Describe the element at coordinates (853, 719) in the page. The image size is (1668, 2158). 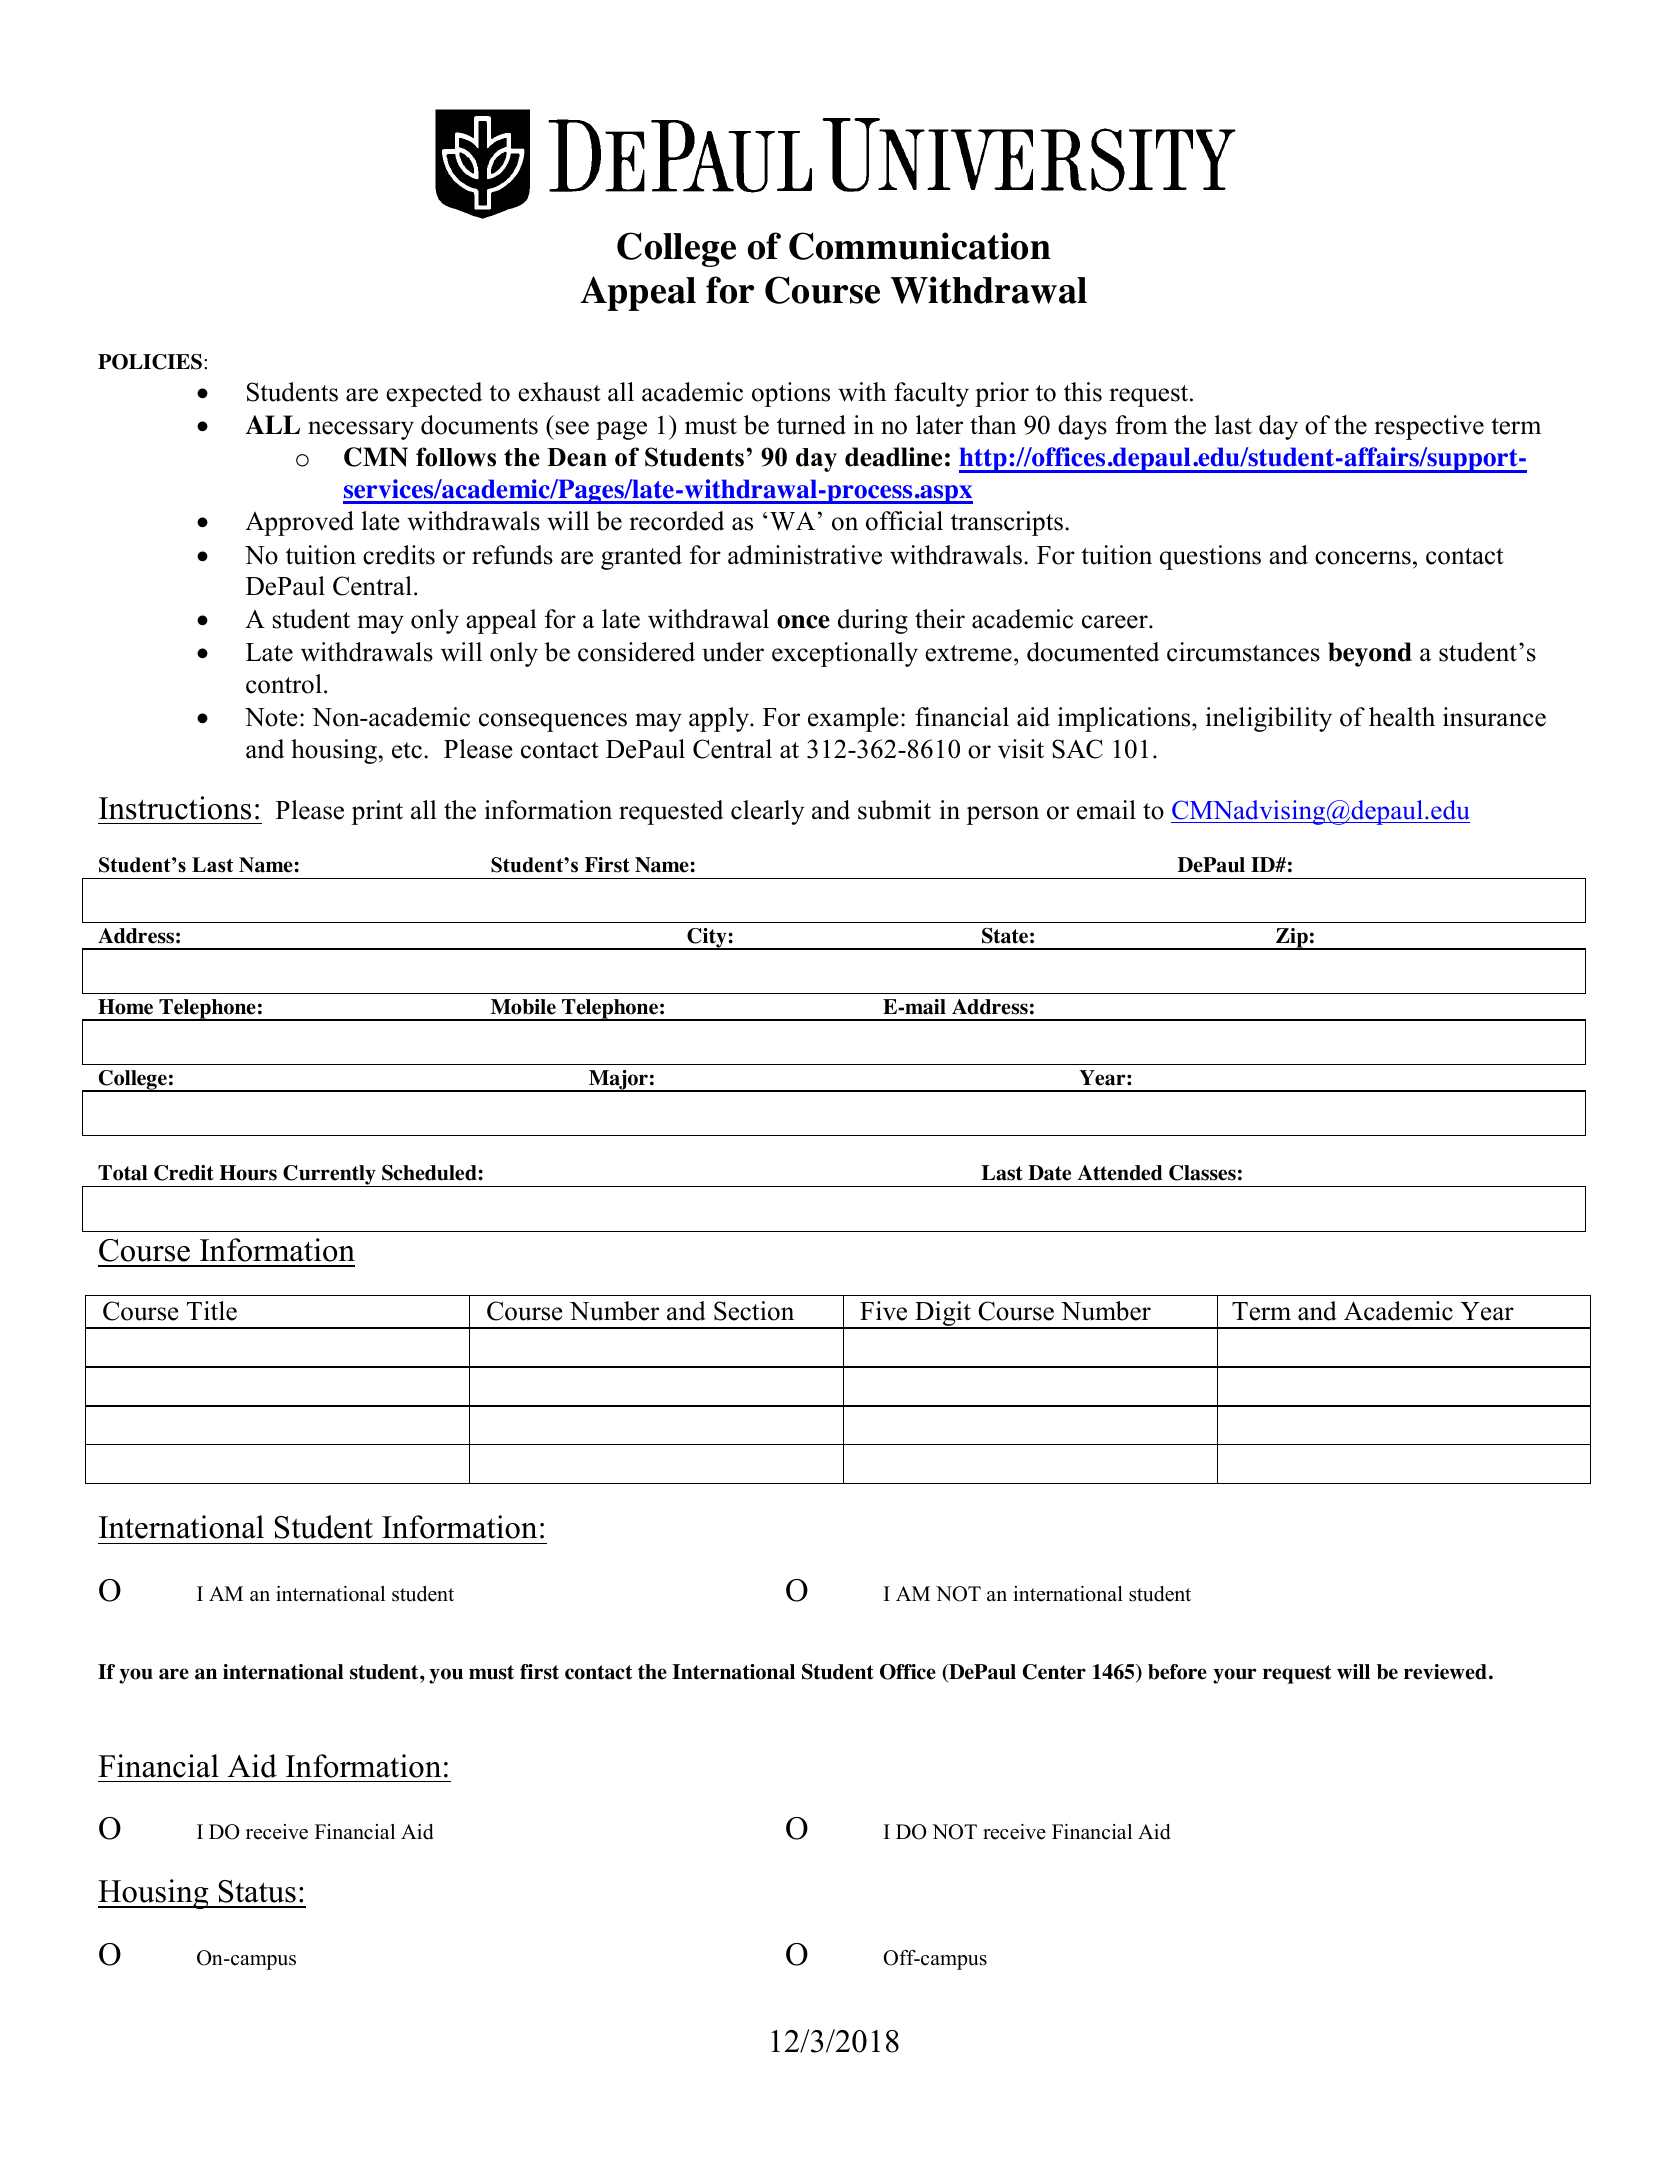
I see `example` at that location.
